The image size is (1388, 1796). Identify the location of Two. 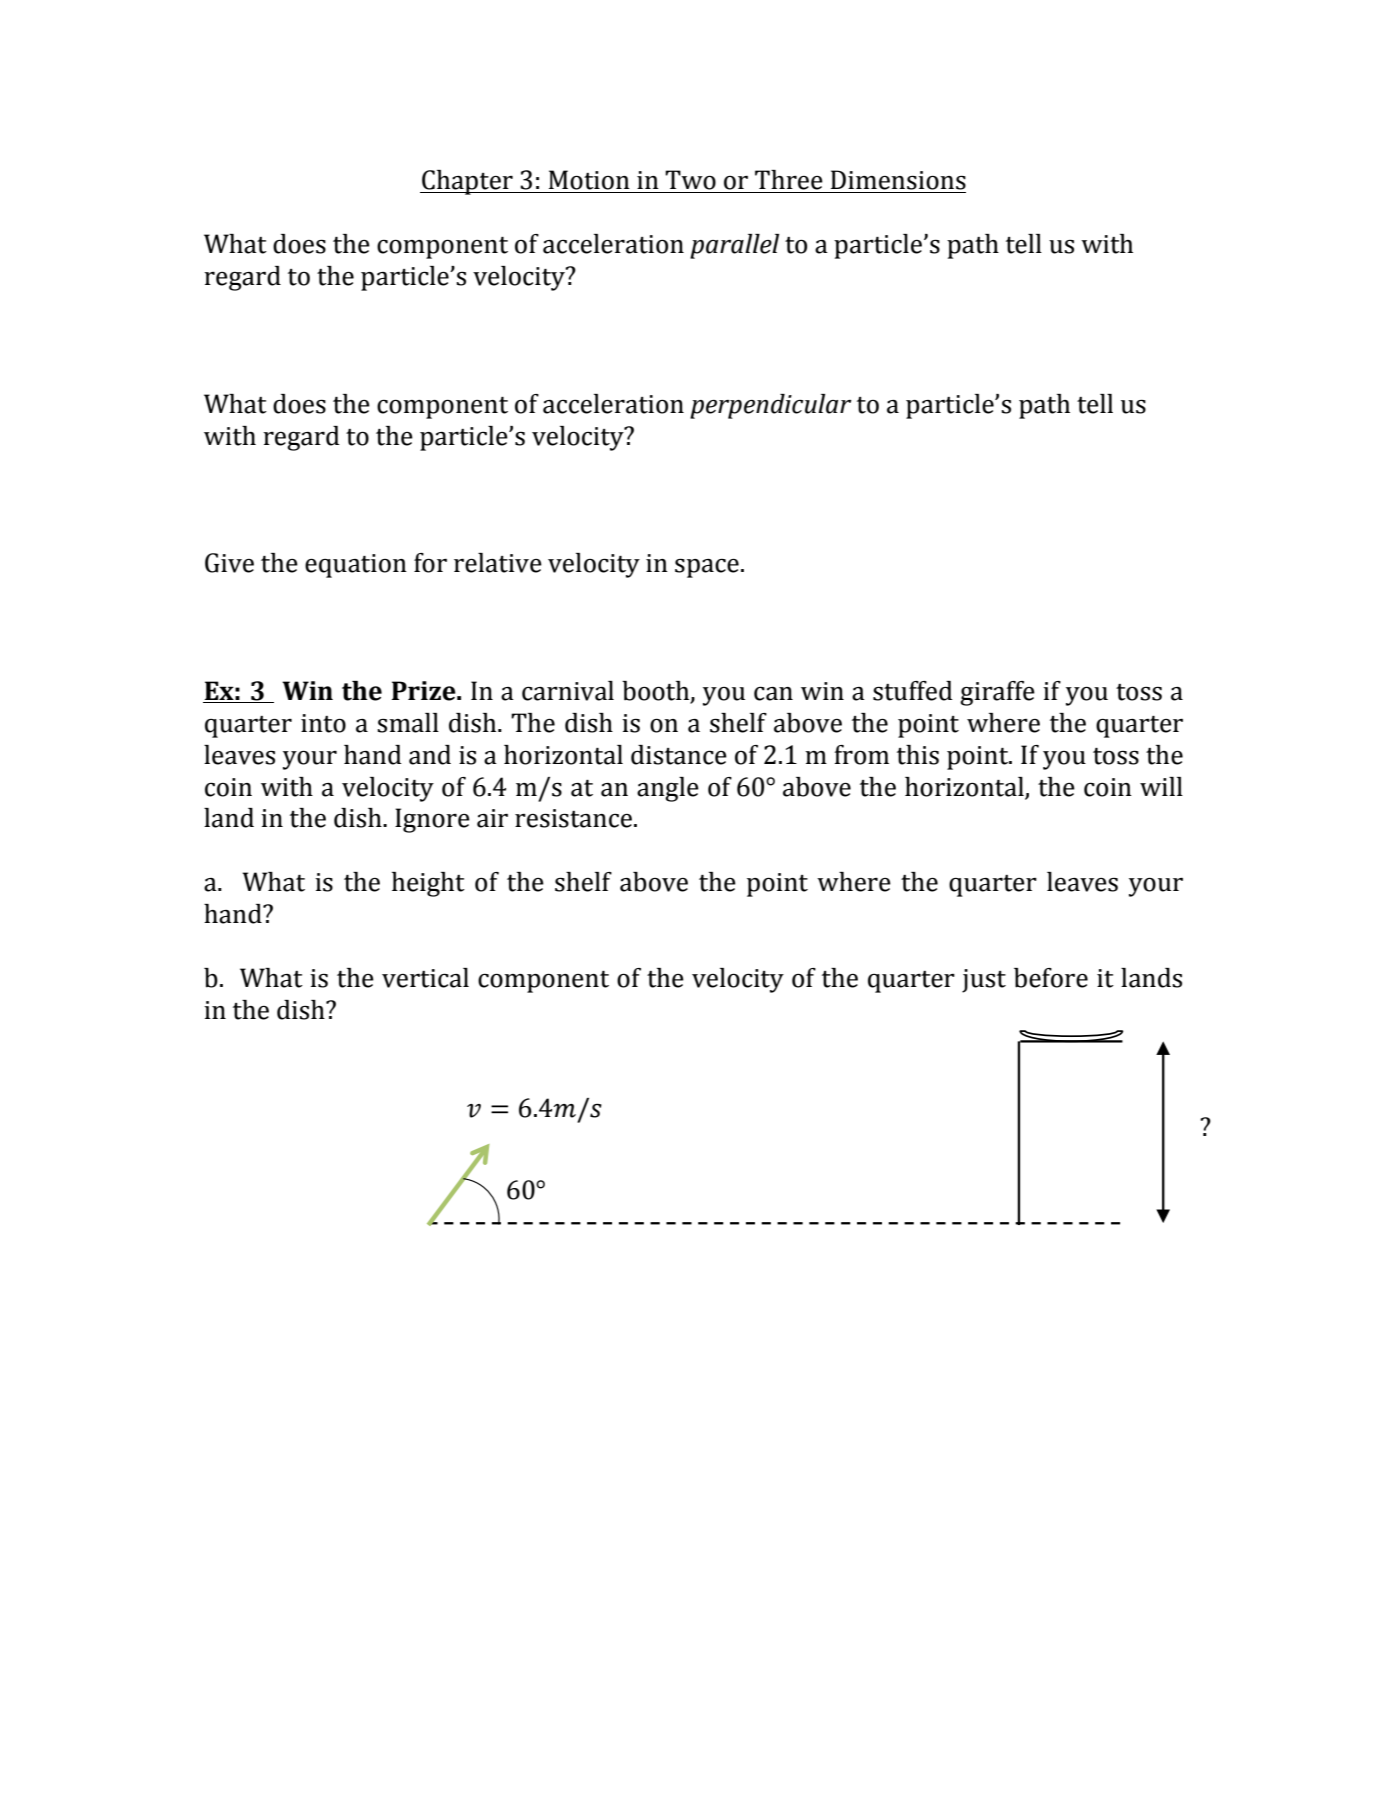
(690, 180).
